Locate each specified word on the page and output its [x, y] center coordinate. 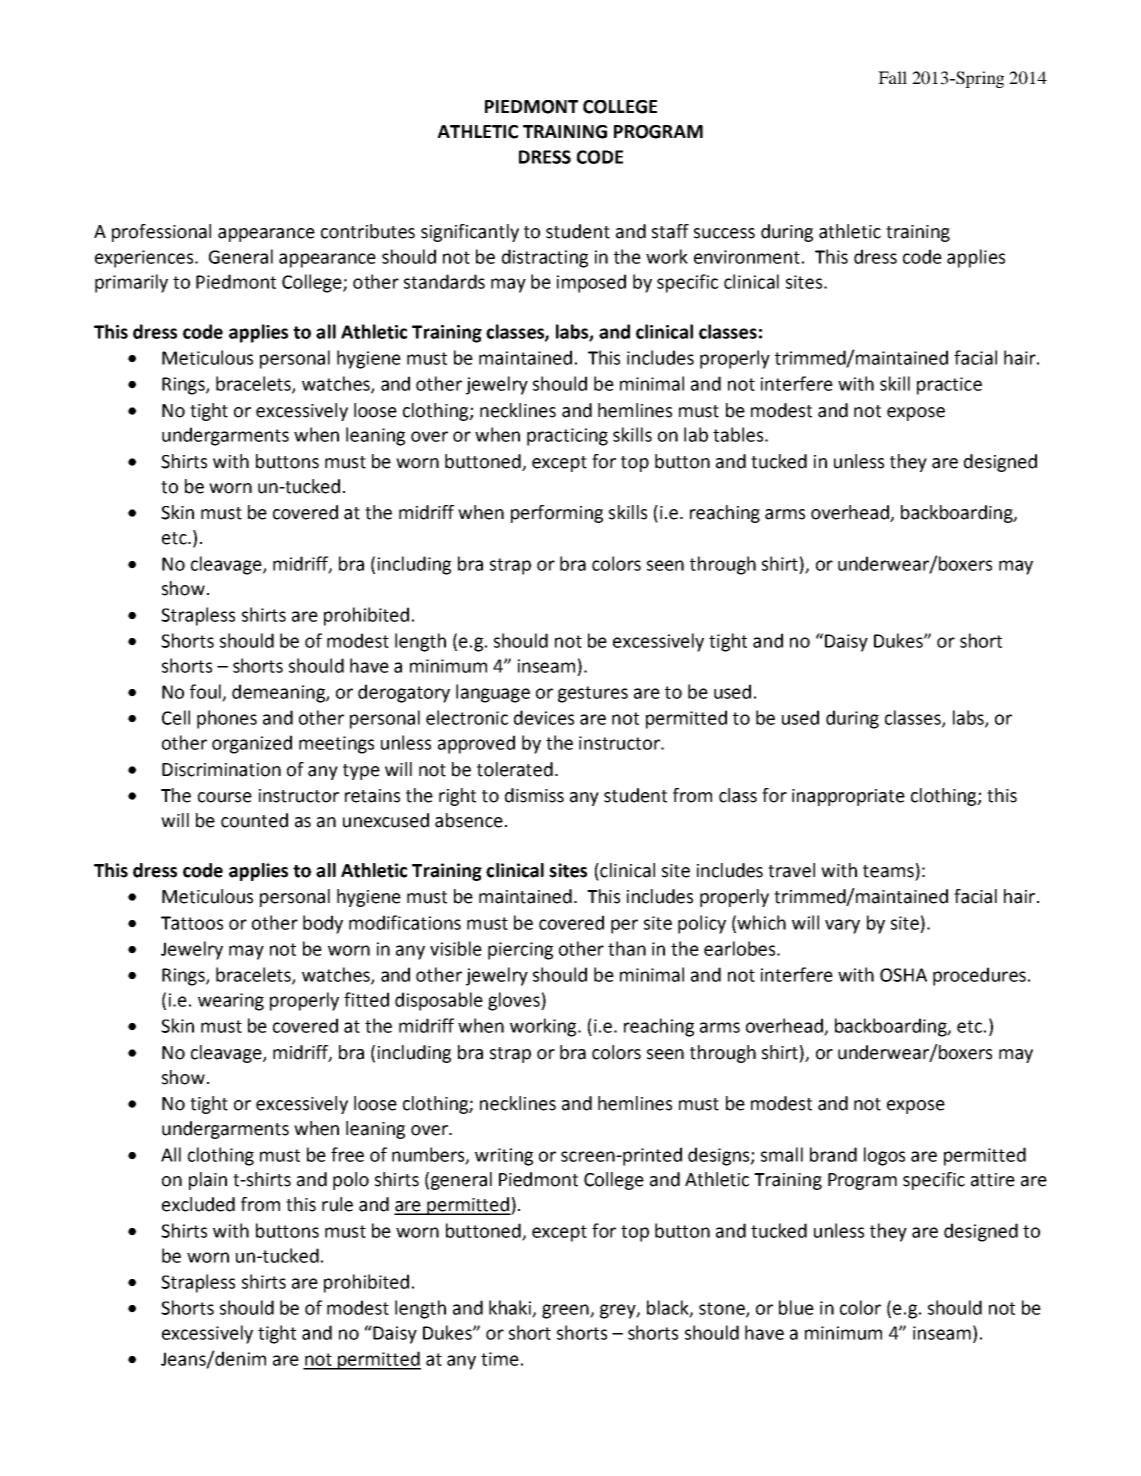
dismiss [534, 795]
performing [557, 514]
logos [884, 1156]
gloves [515, 1001]
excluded [198, 1204]
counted [254, 820]
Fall [892, 77]
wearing [231, 1002]
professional [161, 233]
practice [949, 386]
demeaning [279, 693]
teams [888, 871]
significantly [470, 233]
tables [738, 434]
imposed [591, 283]
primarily [131, 283]
